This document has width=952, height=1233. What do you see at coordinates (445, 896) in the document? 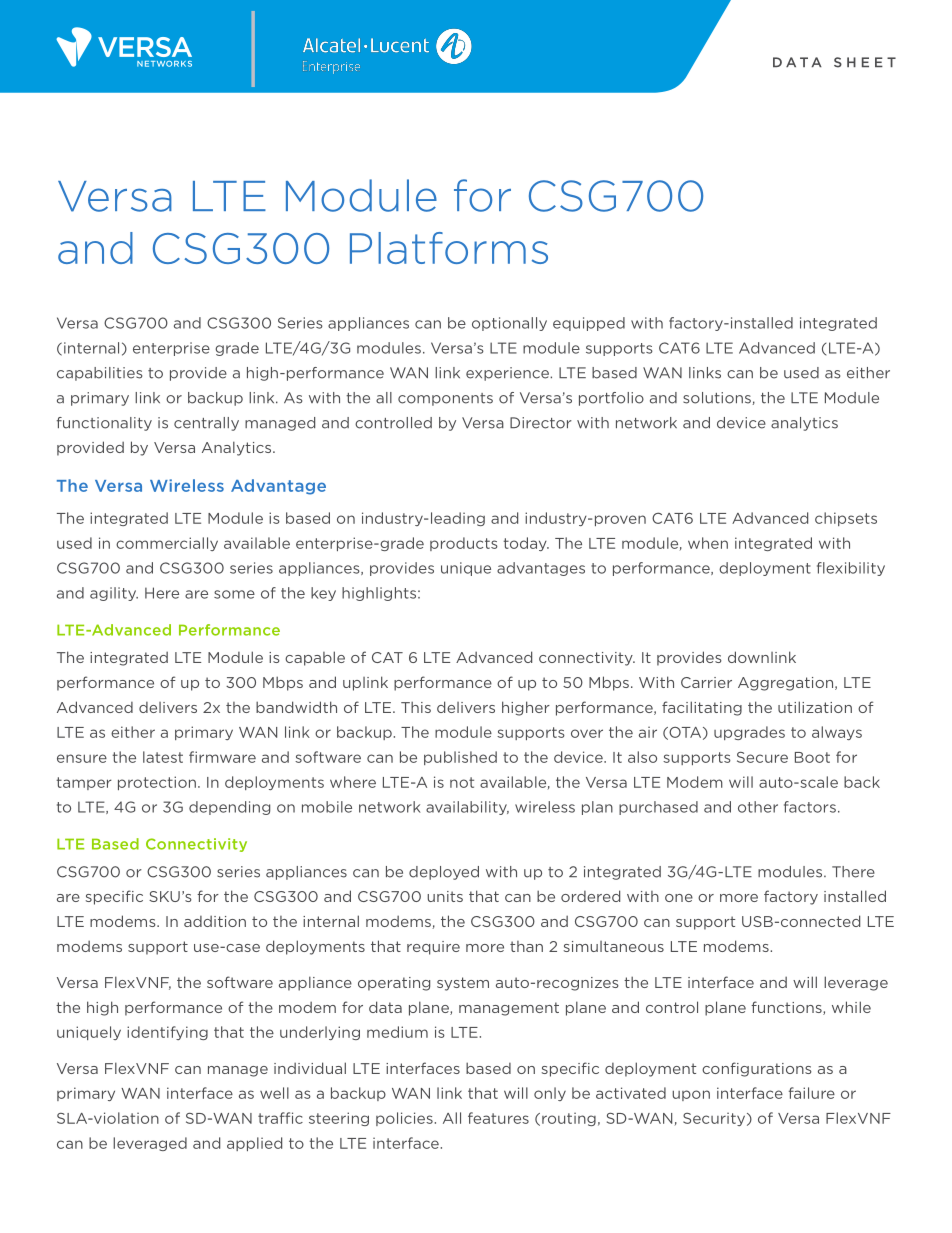
I see `units` at bounding box center [445, 896].
